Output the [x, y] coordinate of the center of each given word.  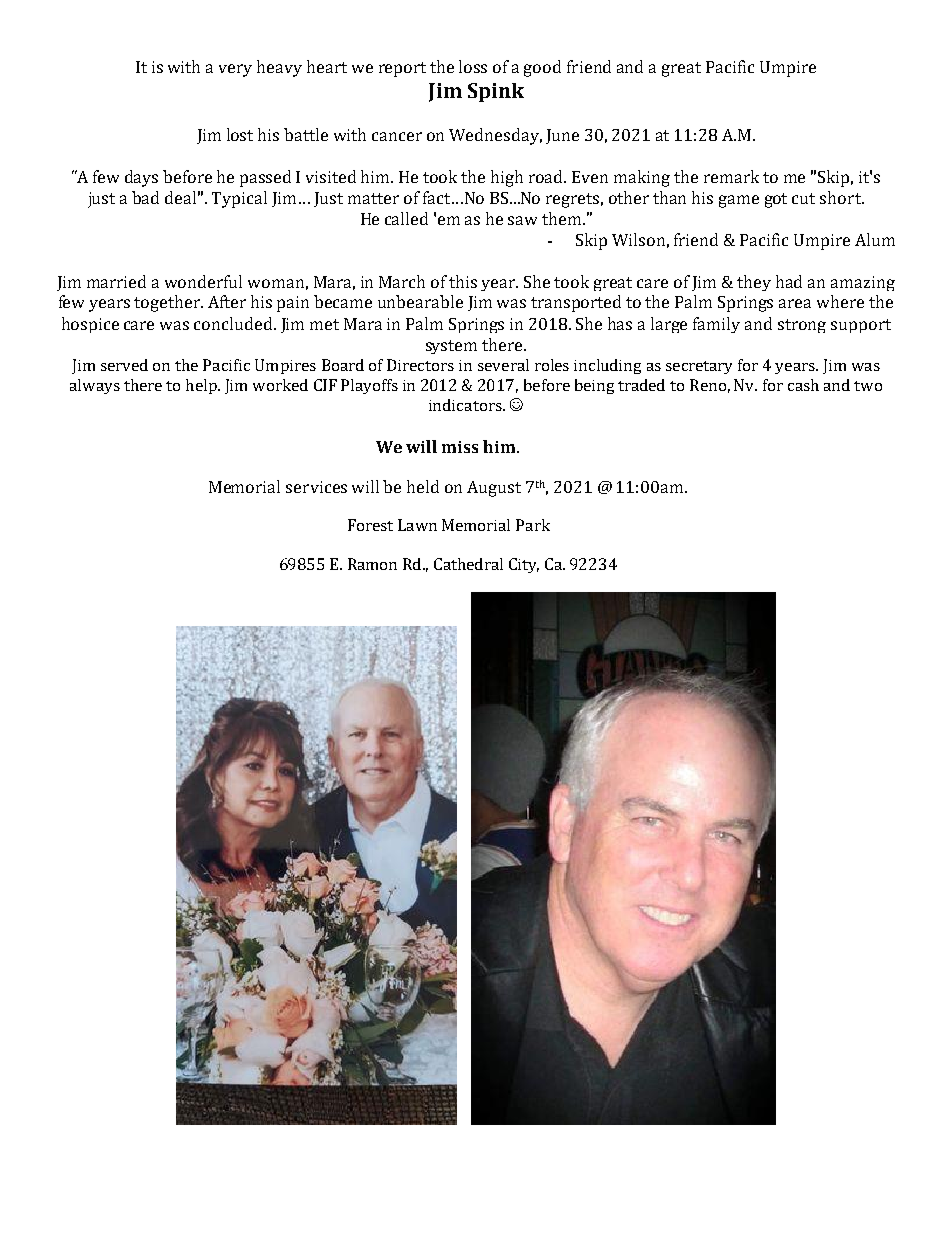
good [542, 68]
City [524, 565]
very [235, 70]
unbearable [420, 301]
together [168, 303]
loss [473, 66]
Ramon [372, 564]
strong [802, 326]
